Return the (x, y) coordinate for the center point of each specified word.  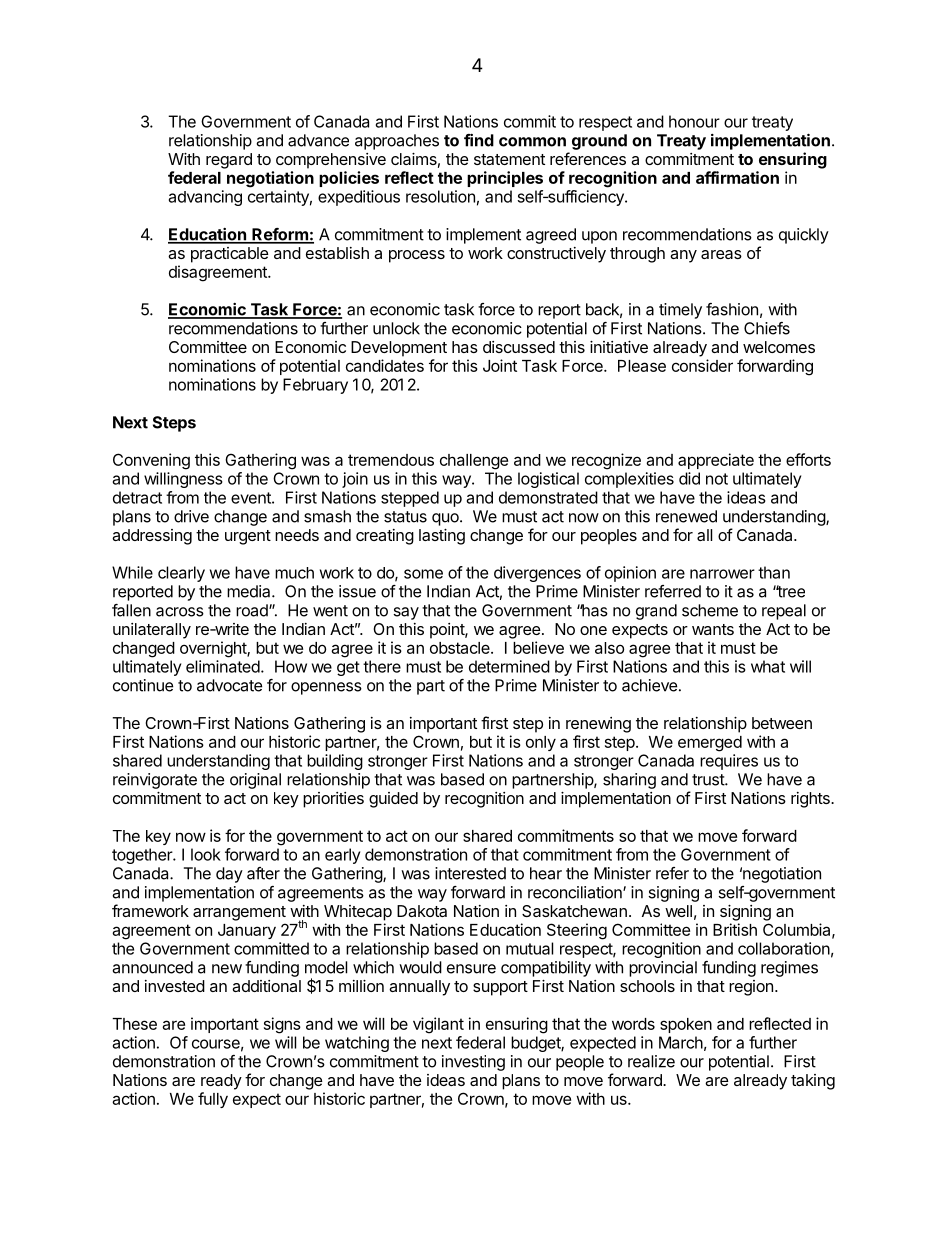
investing (473, 1063)
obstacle (461, 648)
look (206, 854)
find (479, 140)
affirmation (737, 177)
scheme (710, 610)
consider (702, 365)
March (681, 1042)
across (180, 612)
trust (709, 780)
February (315, 386)
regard (229, 161)
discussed (519, 347)
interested (470, 873)
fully (213, 1100)
